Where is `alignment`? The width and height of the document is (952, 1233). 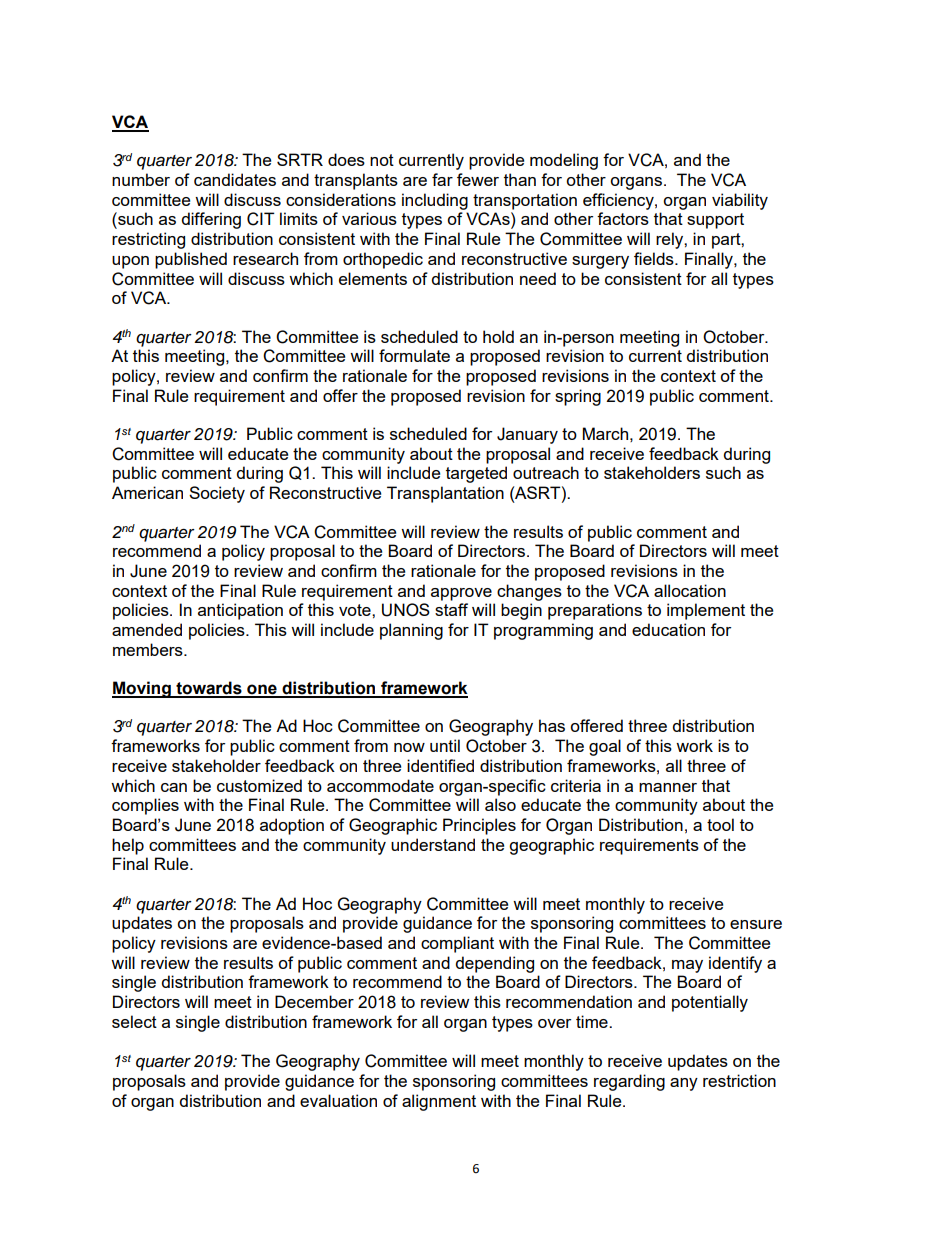
alignment is located at coordinates (439, 1102).
